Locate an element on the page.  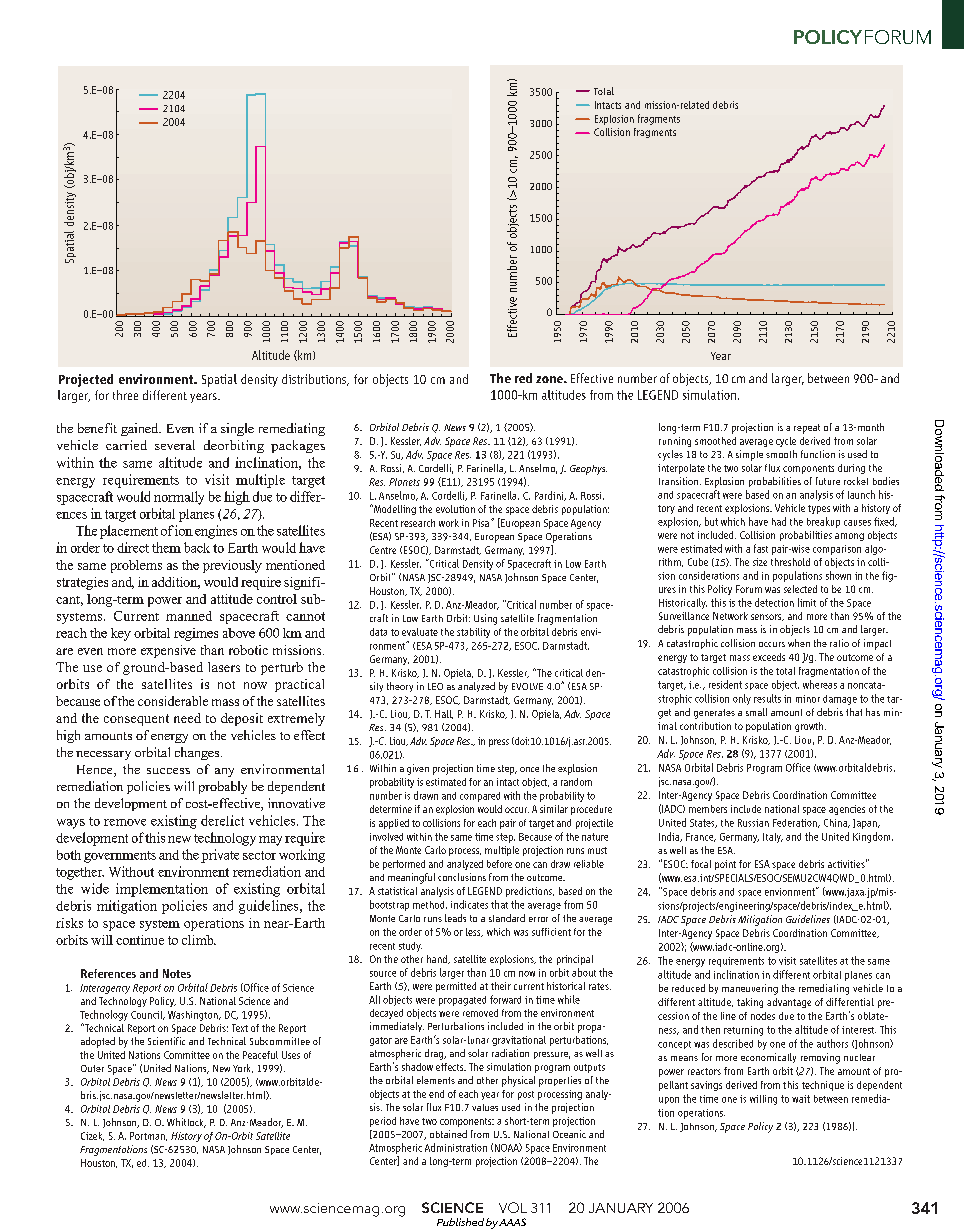
three is located at coordinates (125, 395).
